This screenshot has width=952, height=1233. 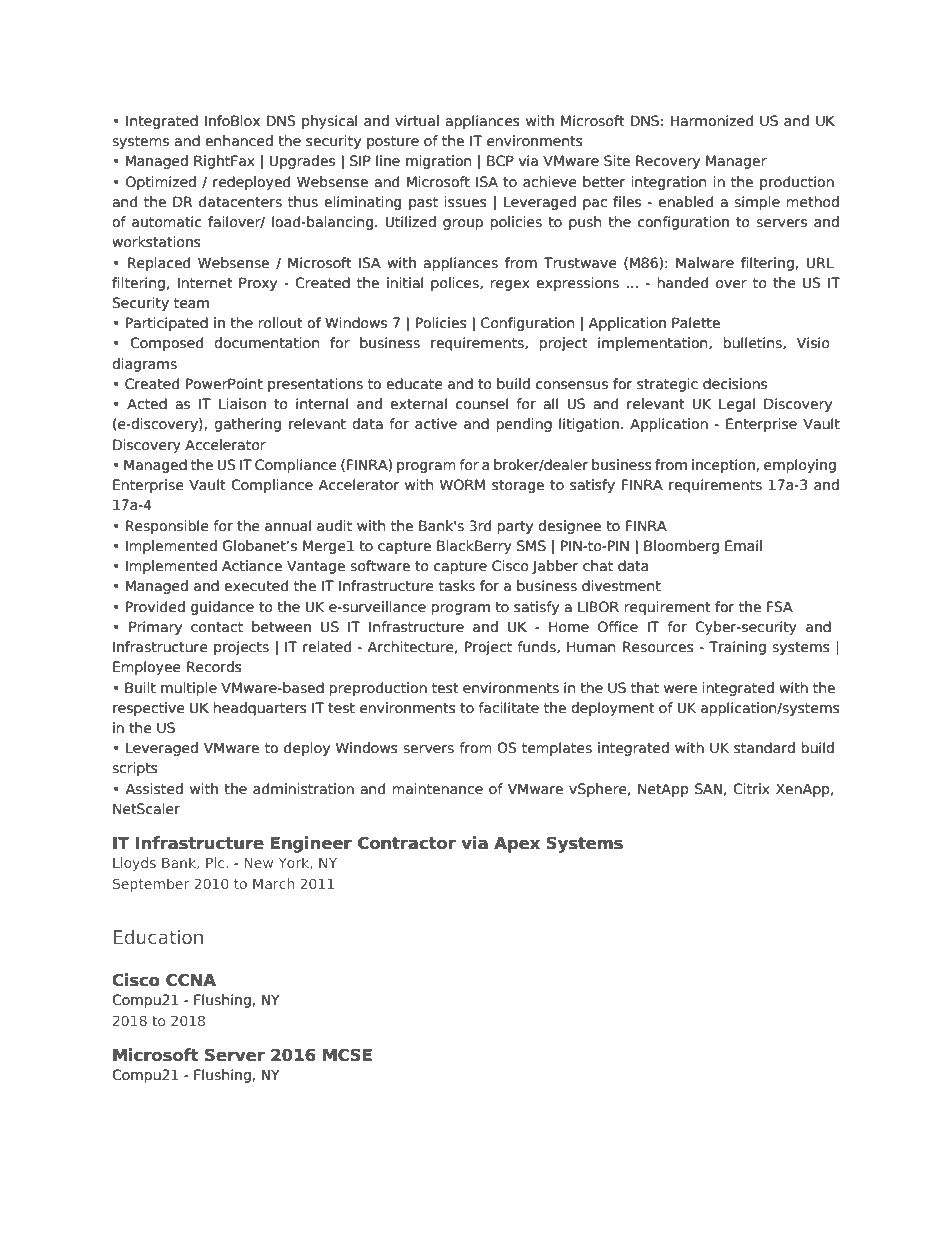 I want to click on enhanced, so click(x=239, y=141).
